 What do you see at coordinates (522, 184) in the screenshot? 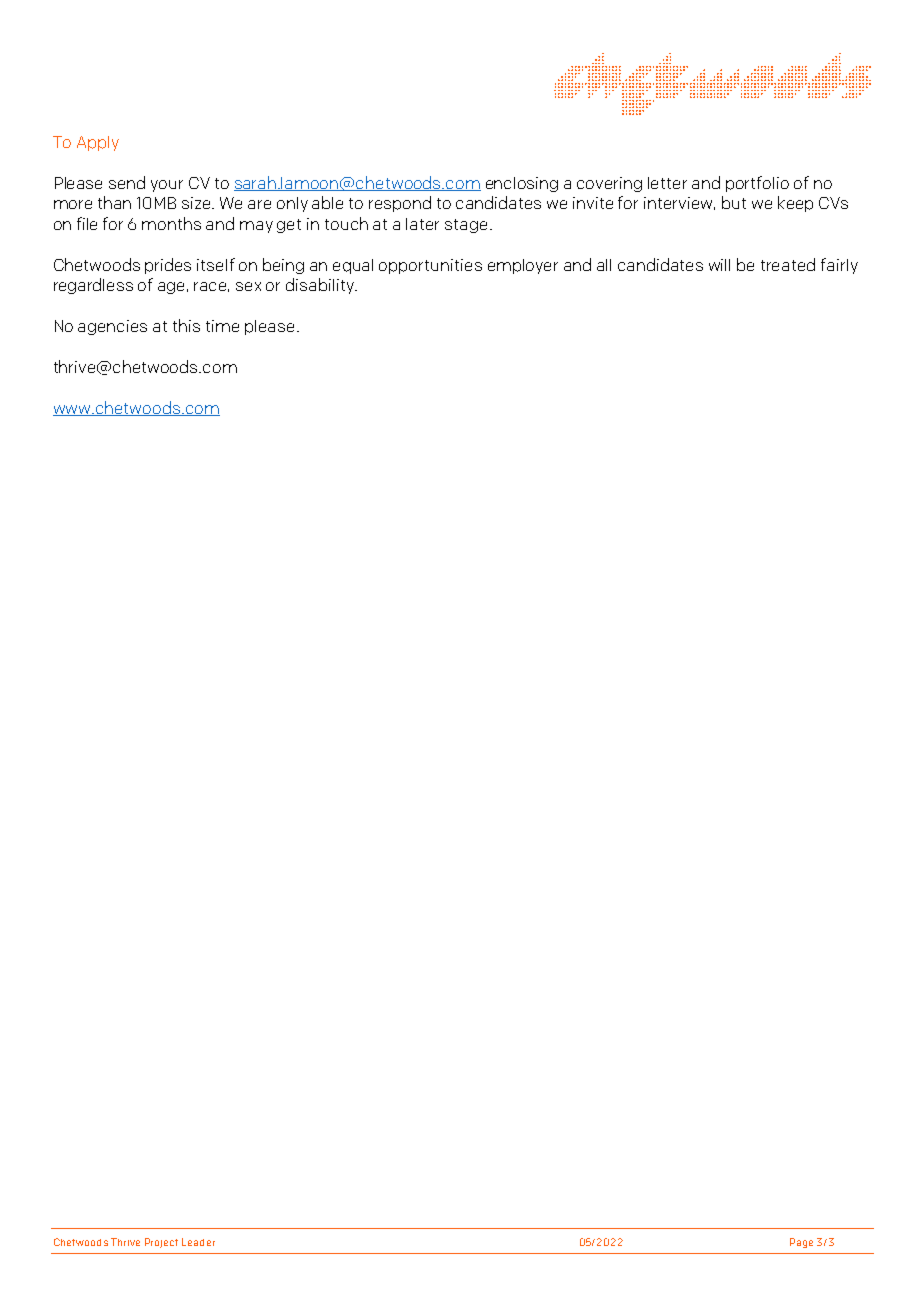
I see `enclosing` at bounding box center [522, 184].
